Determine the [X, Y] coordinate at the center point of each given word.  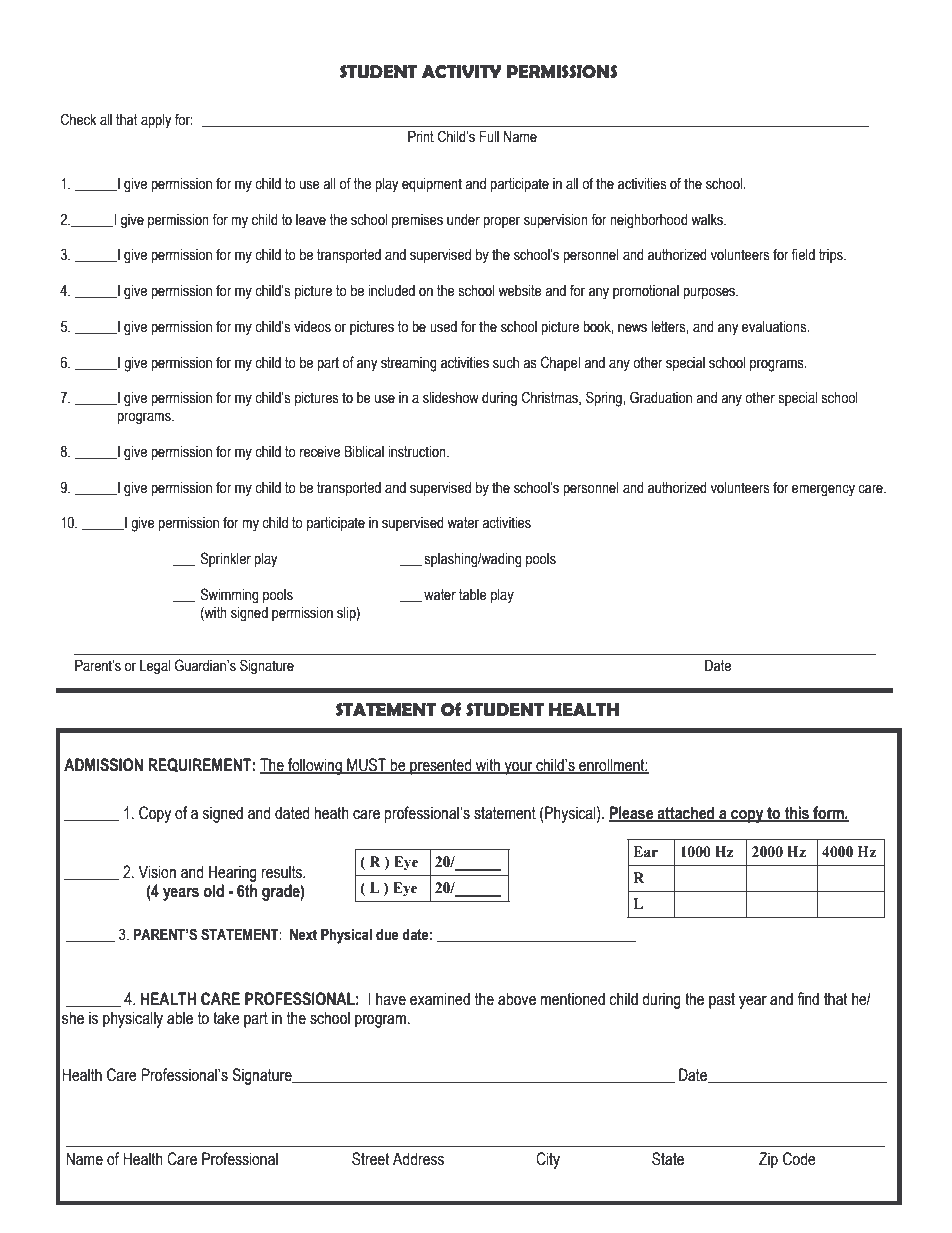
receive [320, 452]
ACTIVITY [461, 72]
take [226, 1018]
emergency [823, 490]
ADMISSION [103, 765]
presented [441, 766]
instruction [418, 452]
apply [156, 121]
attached [686, 814]
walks [708, 220]
